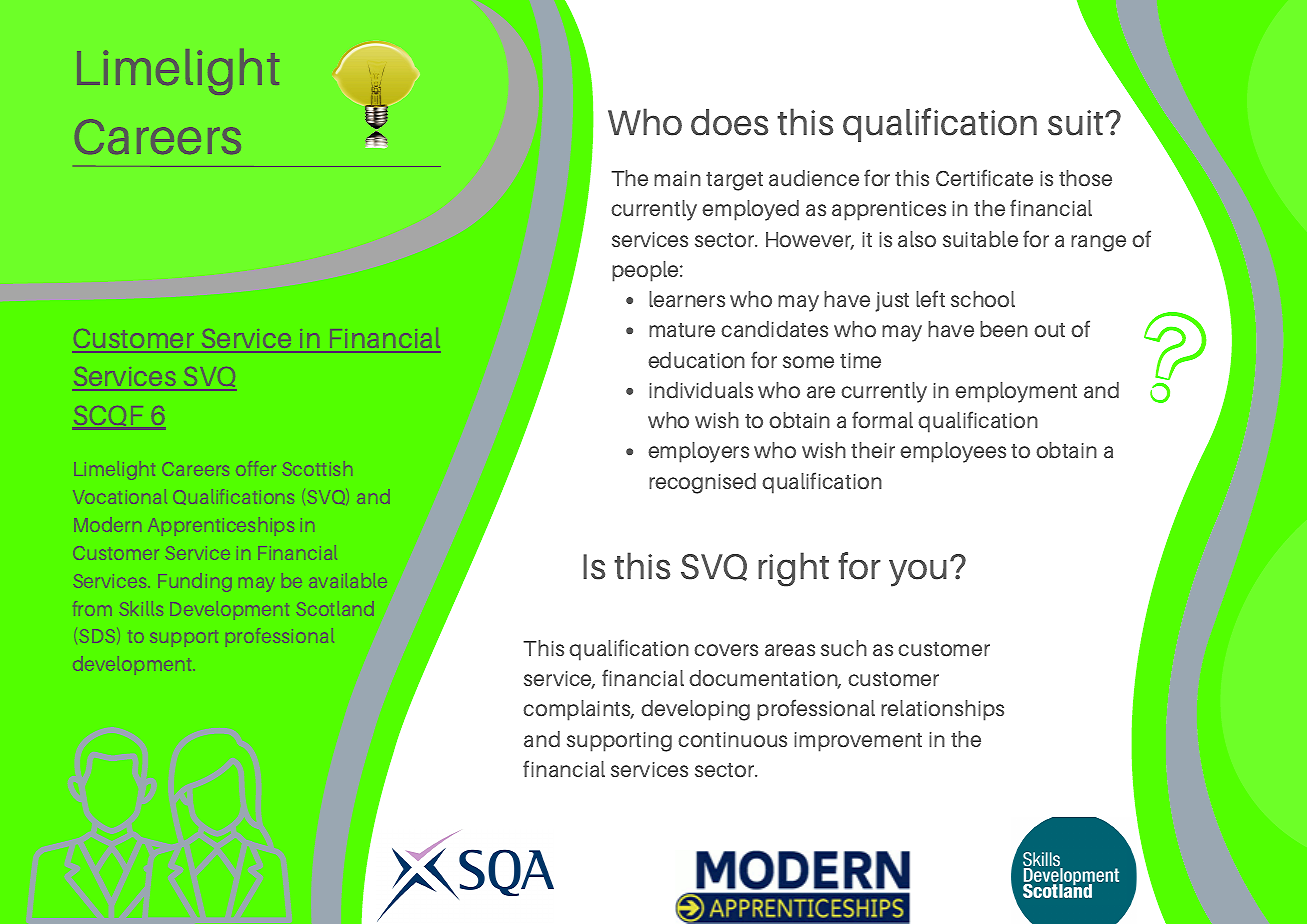  I want to click on relationships, so click(942, 710).
